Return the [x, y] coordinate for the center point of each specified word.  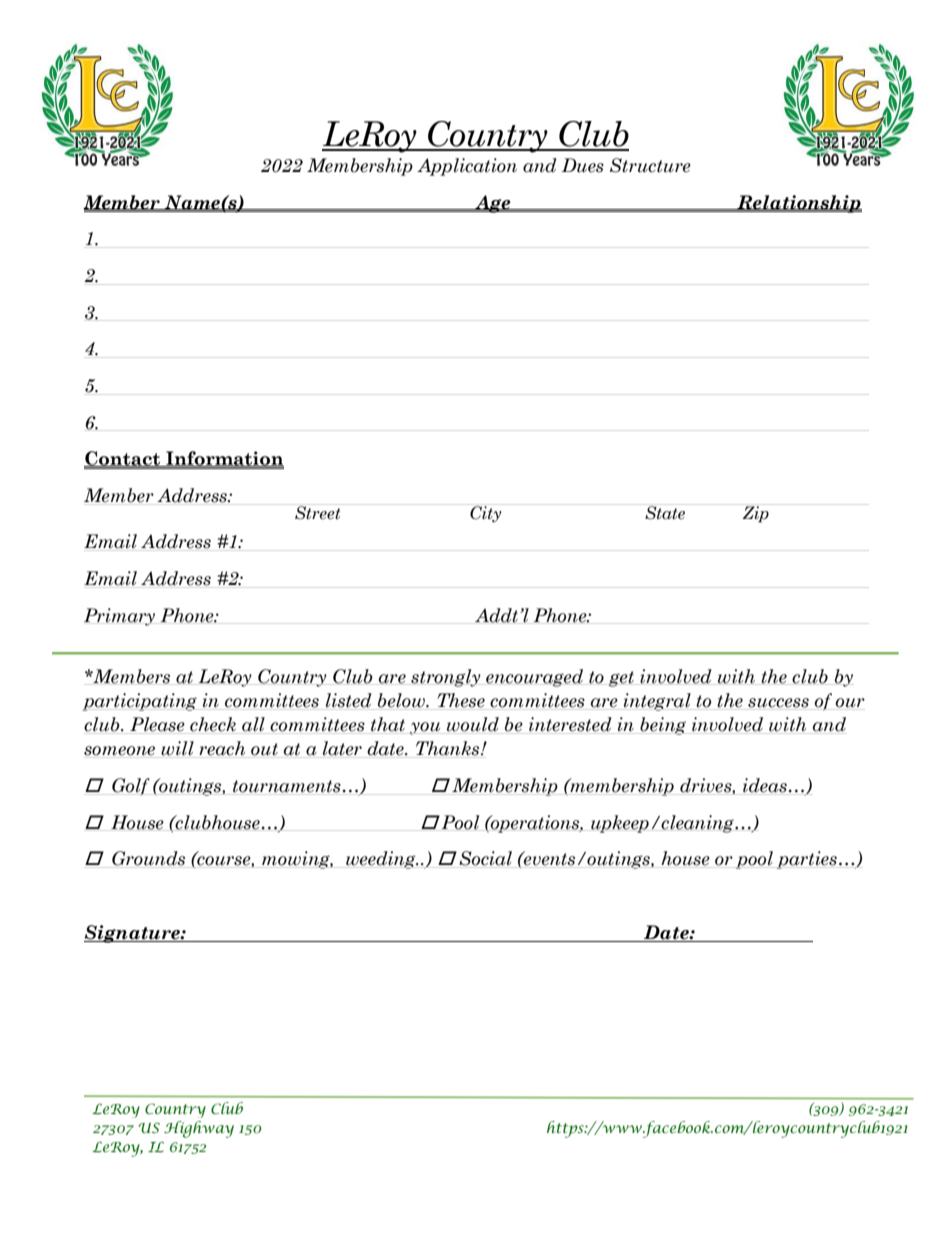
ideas [765, 786]
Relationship [798, 204]
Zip [756, 513]
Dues [582, 165]
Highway [199, 1129]
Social [485, 859]
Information [224, 459]
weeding [381, 860]
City [486, 513]
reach [222, 749]
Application [467, 167]
